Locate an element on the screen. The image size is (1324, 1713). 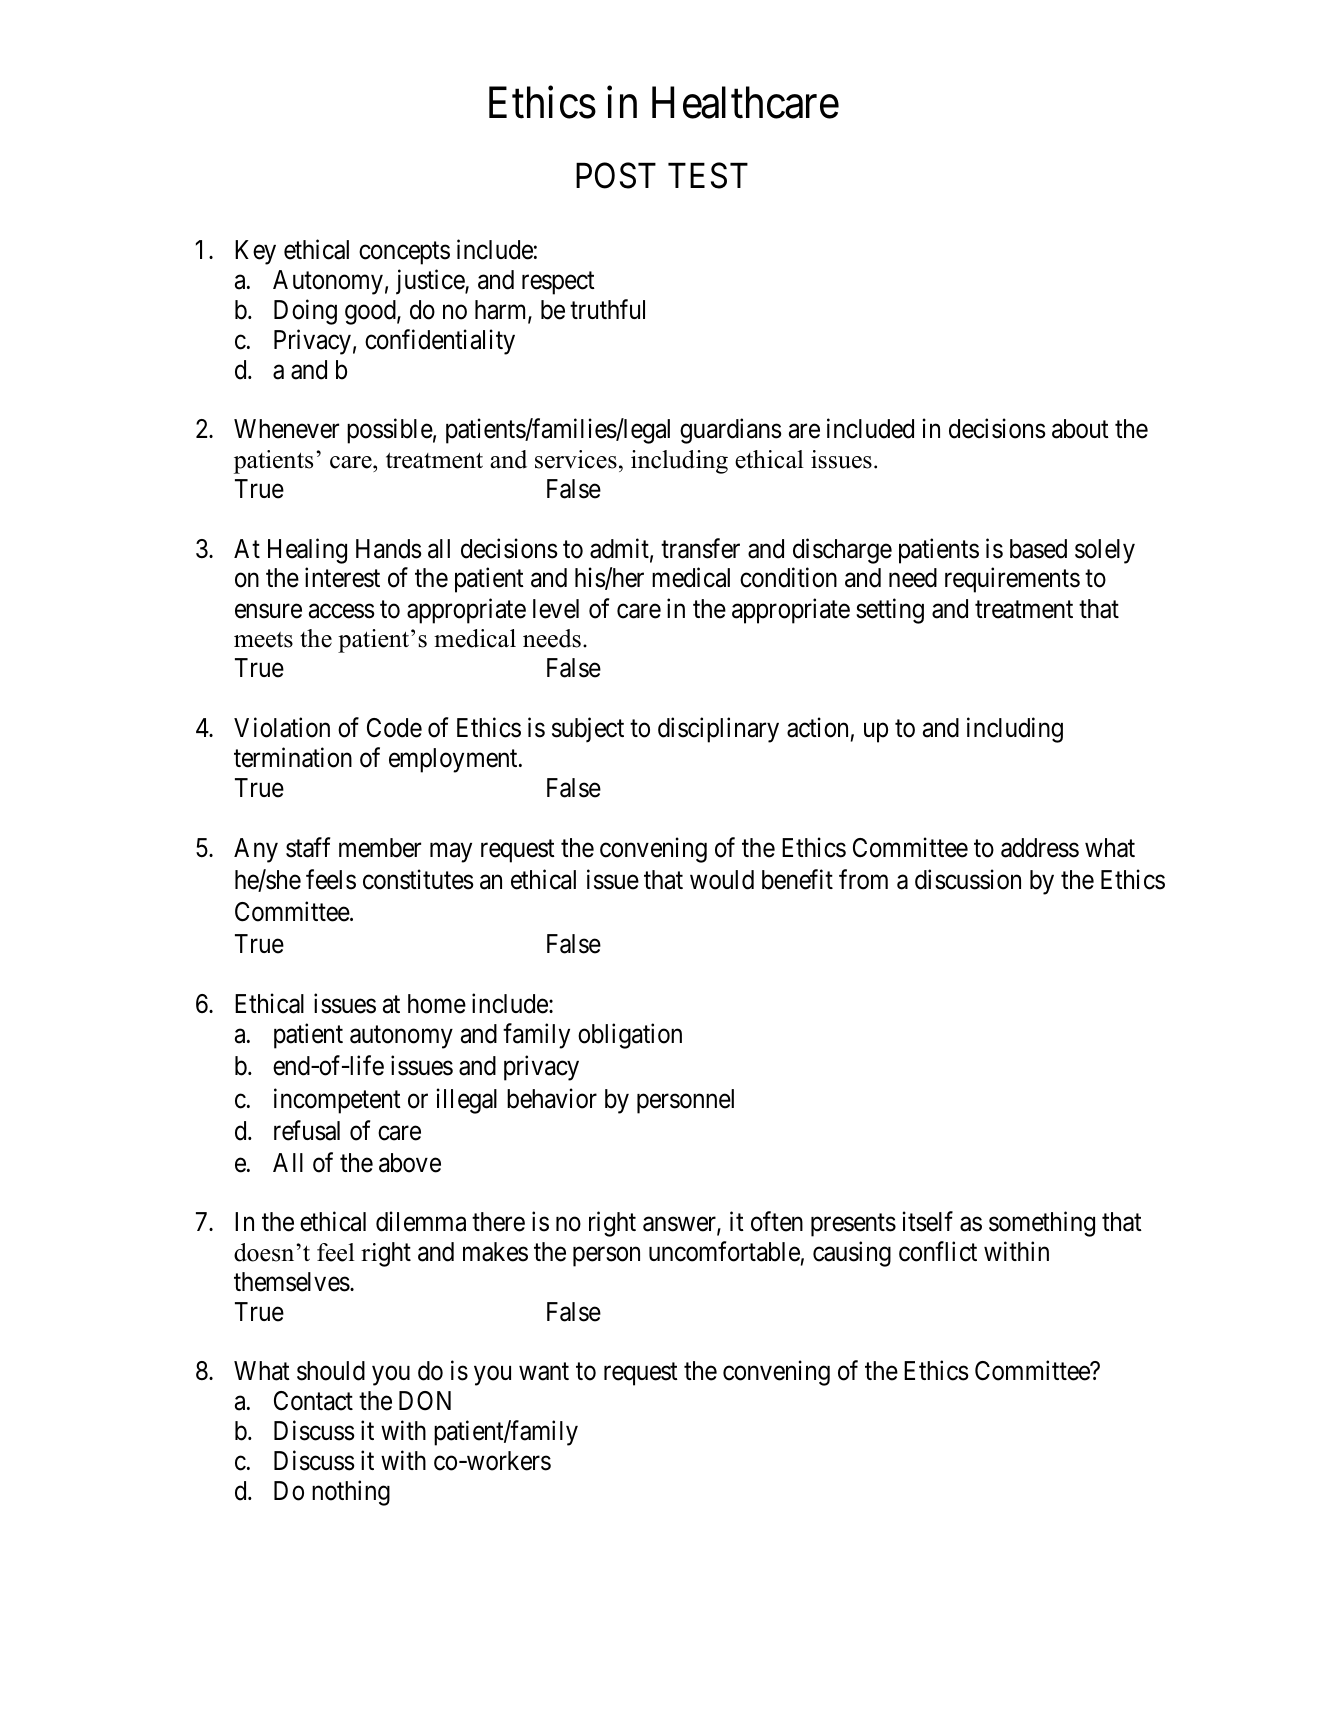
nothing is located at coordinates (351, 1493).
